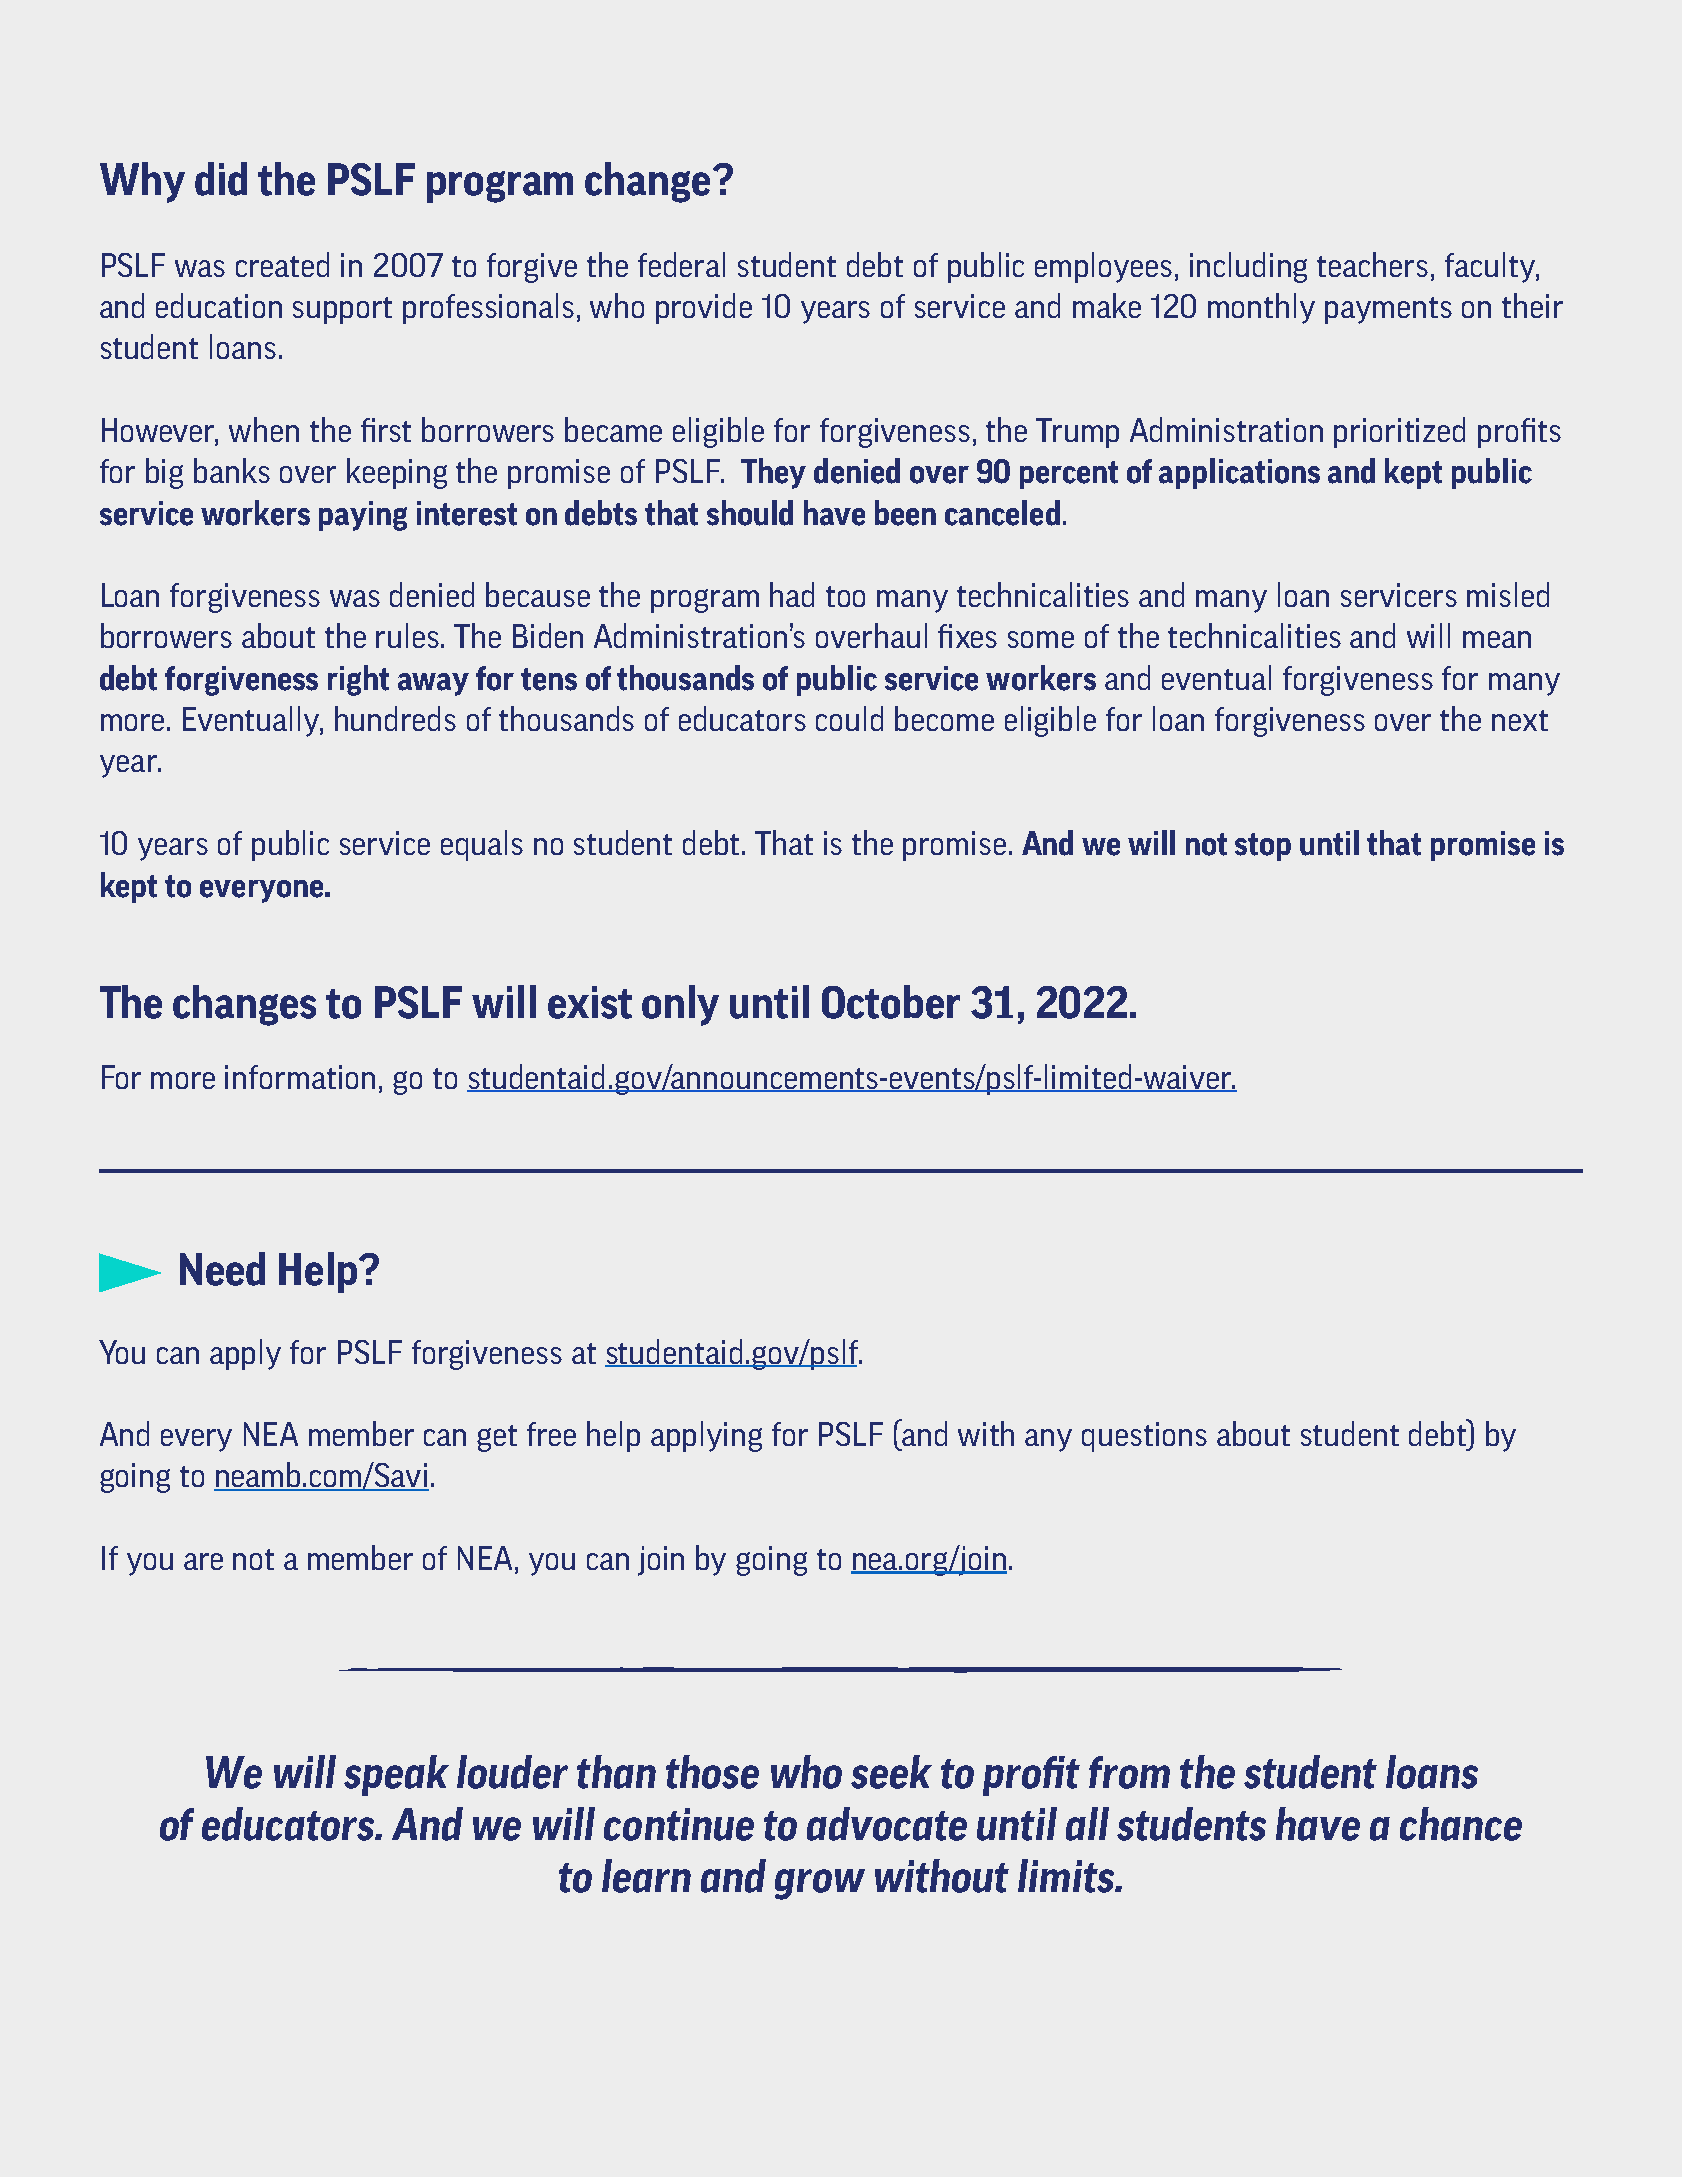 This document has width=1682, height=2177. What do you see at coordinates (395, 718) in the document?
I see `hundreds` at bounding box center [395, 718].
